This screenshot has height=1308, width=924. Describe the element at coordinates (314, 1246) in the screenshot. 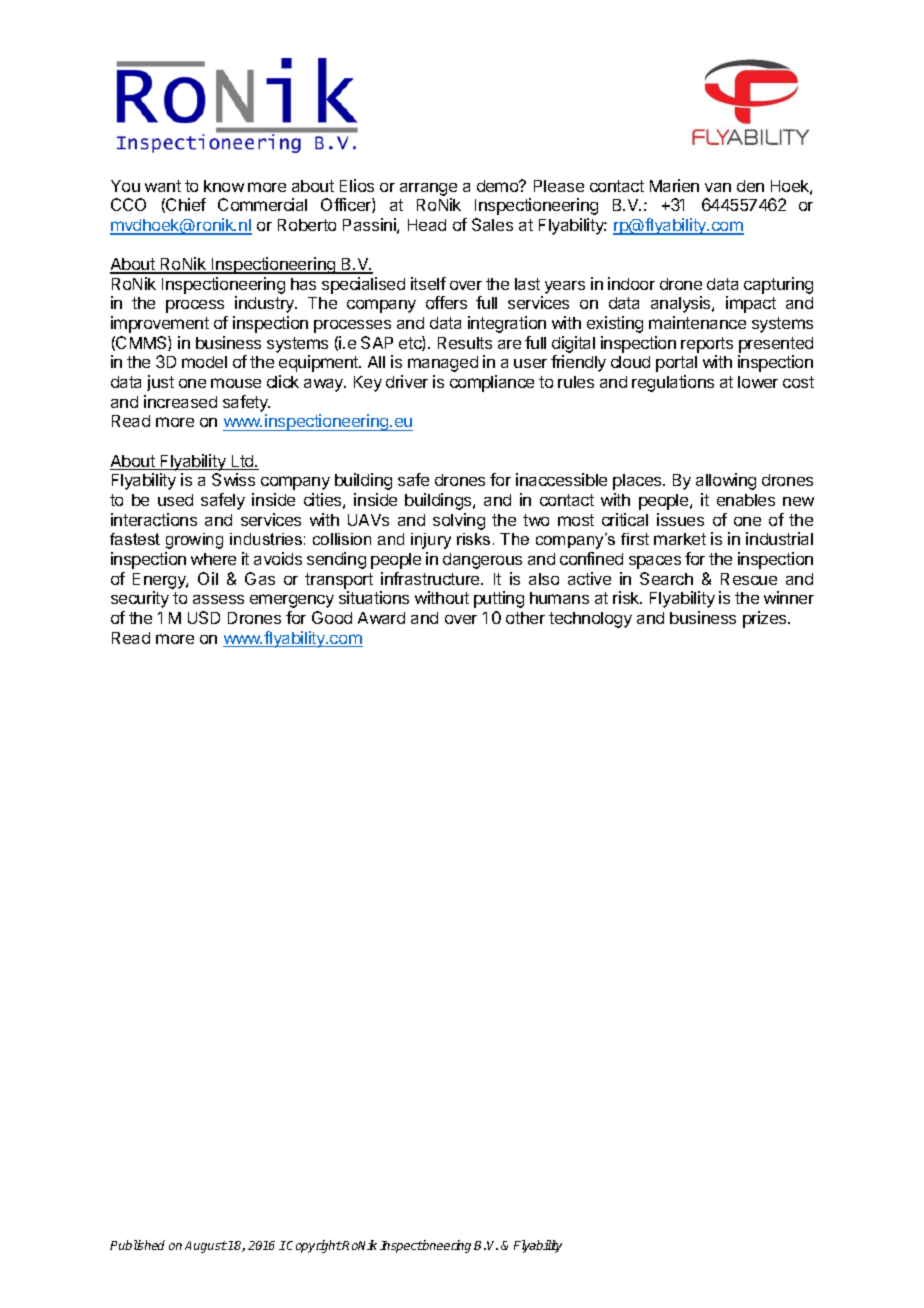

I see `Copyright` at that location.
